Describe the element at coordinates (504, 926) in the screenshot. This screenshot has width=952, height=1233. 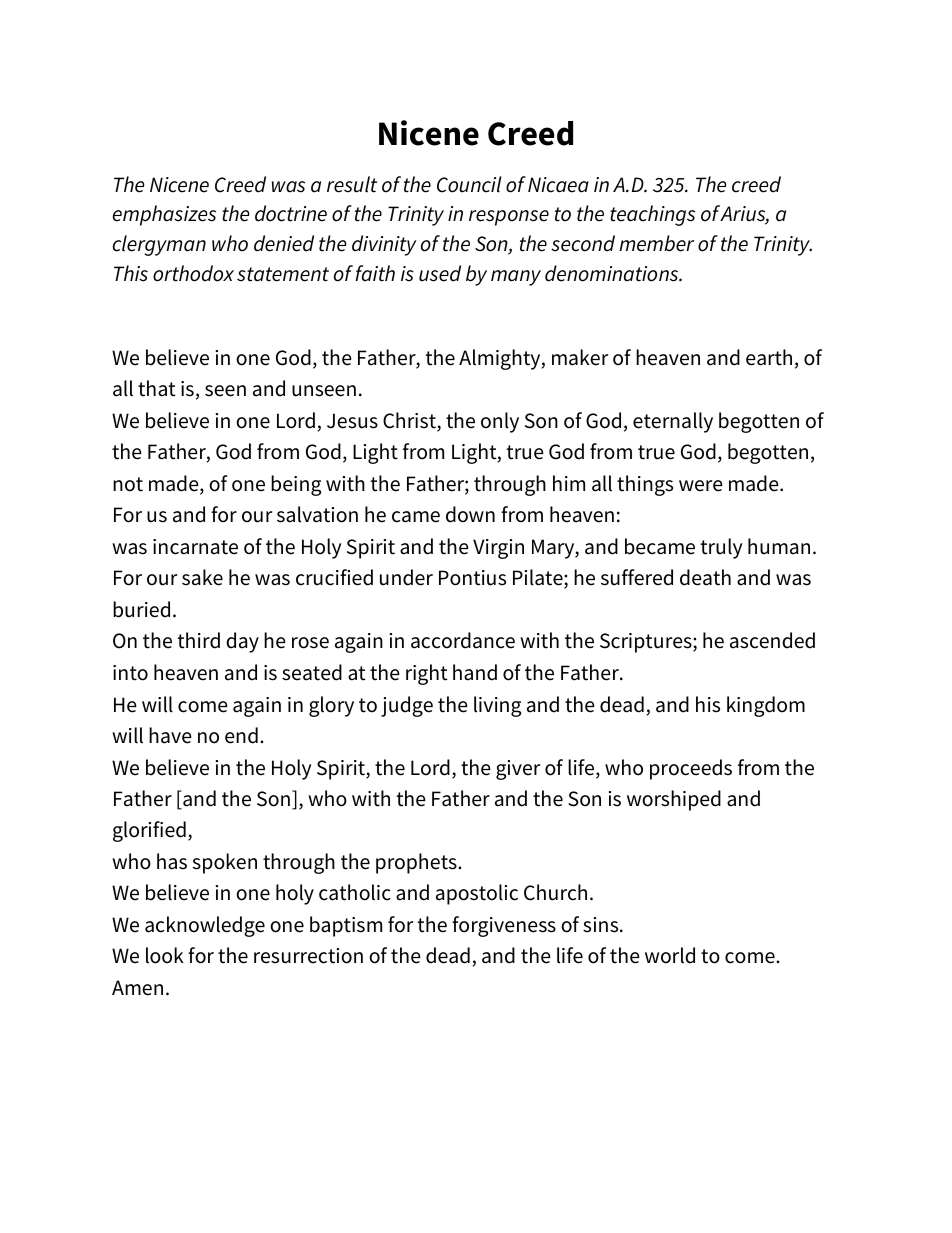
I see `forgiveness` at that location.
